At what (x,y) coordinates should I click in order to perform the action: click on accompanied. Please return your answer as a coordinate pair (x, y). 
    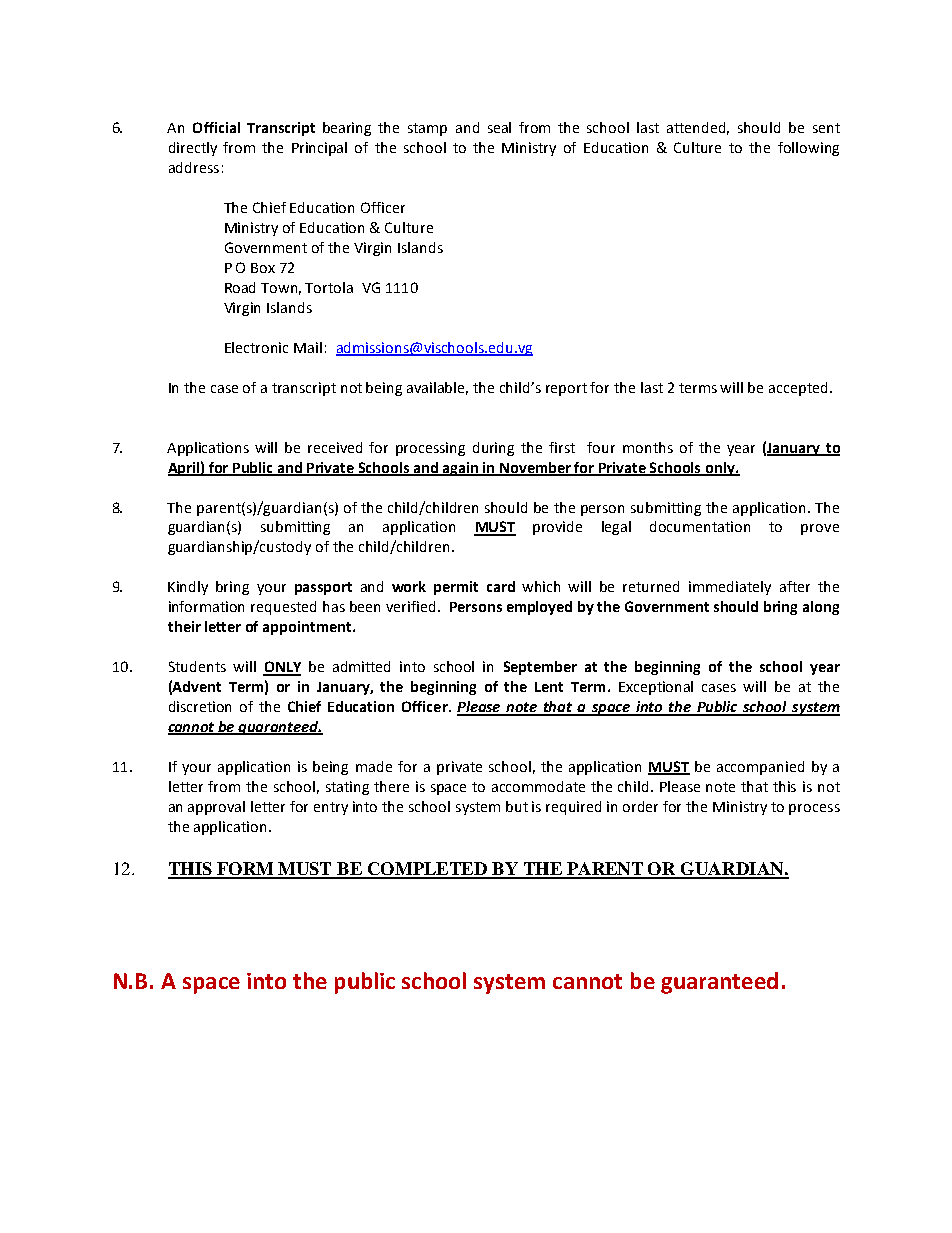
    Looking at the image, I should click on (760, 768).
